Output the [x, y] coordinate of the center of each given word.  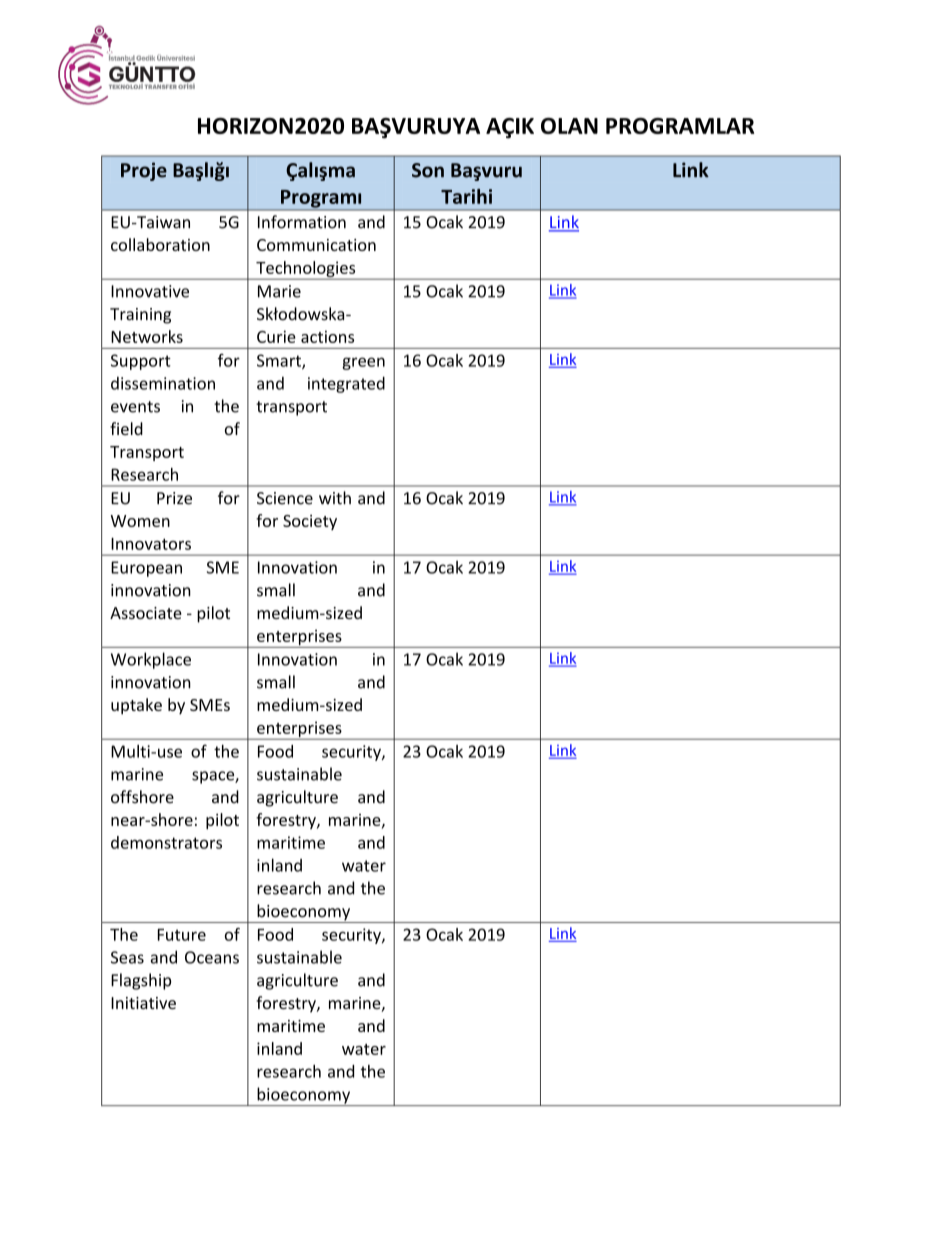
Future [182, 935]
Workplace [151, 660]
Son [428, 170]
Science [285, 498]
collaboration [160, 244]
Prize [174, 498]
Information [302, 222]
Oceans [212, 957]
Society [310, 522]
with [335, 498]
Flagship [141, 981]
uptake [136, 706]
